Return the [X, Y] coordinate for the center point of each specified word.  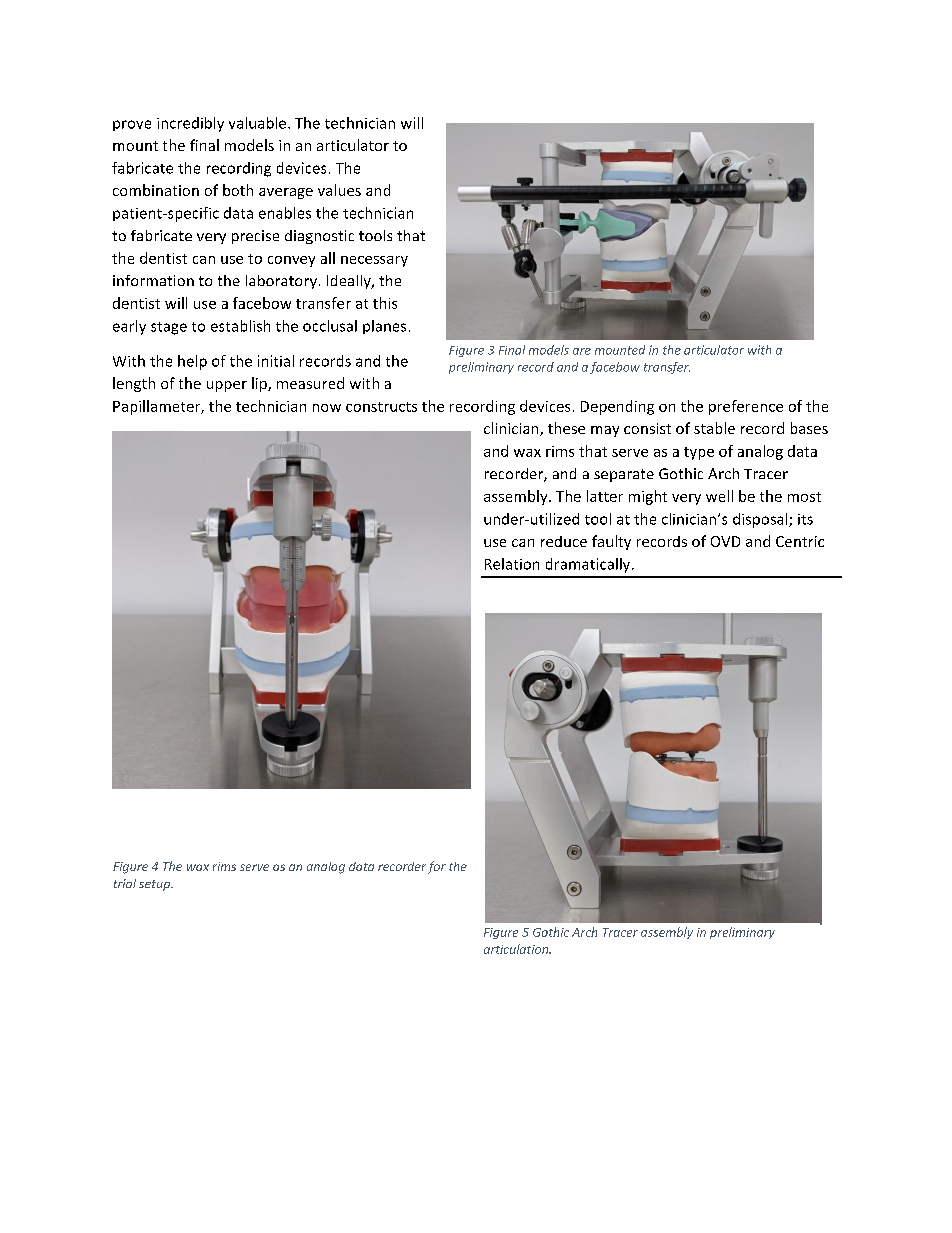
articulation [517, 949]
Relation [512, 564]
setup [155, 885]
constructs [381, 407]
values [339, 190]
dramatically [589, 565]
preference [746, 407]
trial [125, 883]
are [582, 351]
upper [227, 386]
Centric [800, 541]
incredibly [190, 124]
